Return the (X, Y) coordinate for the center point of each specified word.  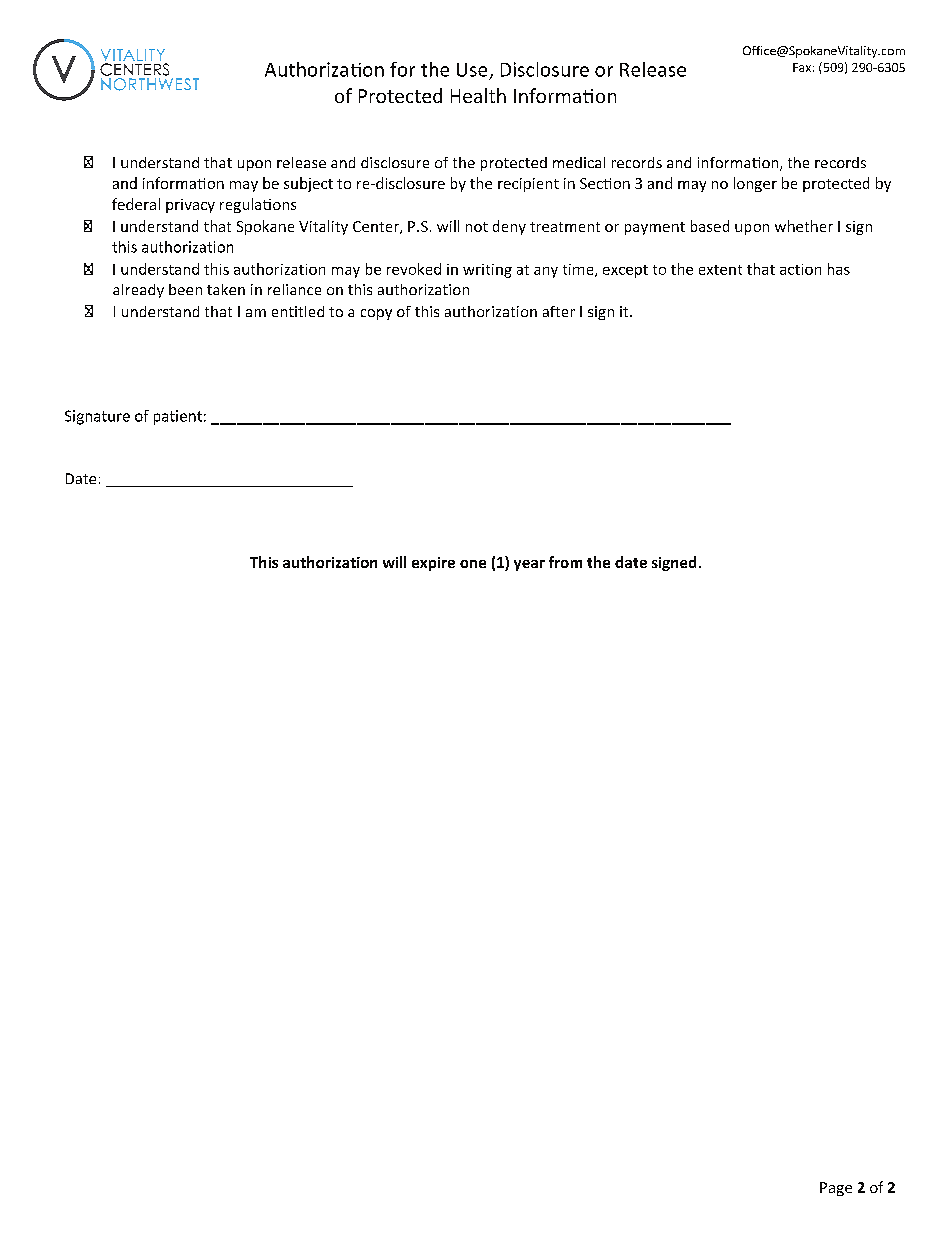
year (529, 565)
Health (478, 95)
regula (242, 205)
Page (836, 1189)
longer (755, 184)
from (565, 562)
